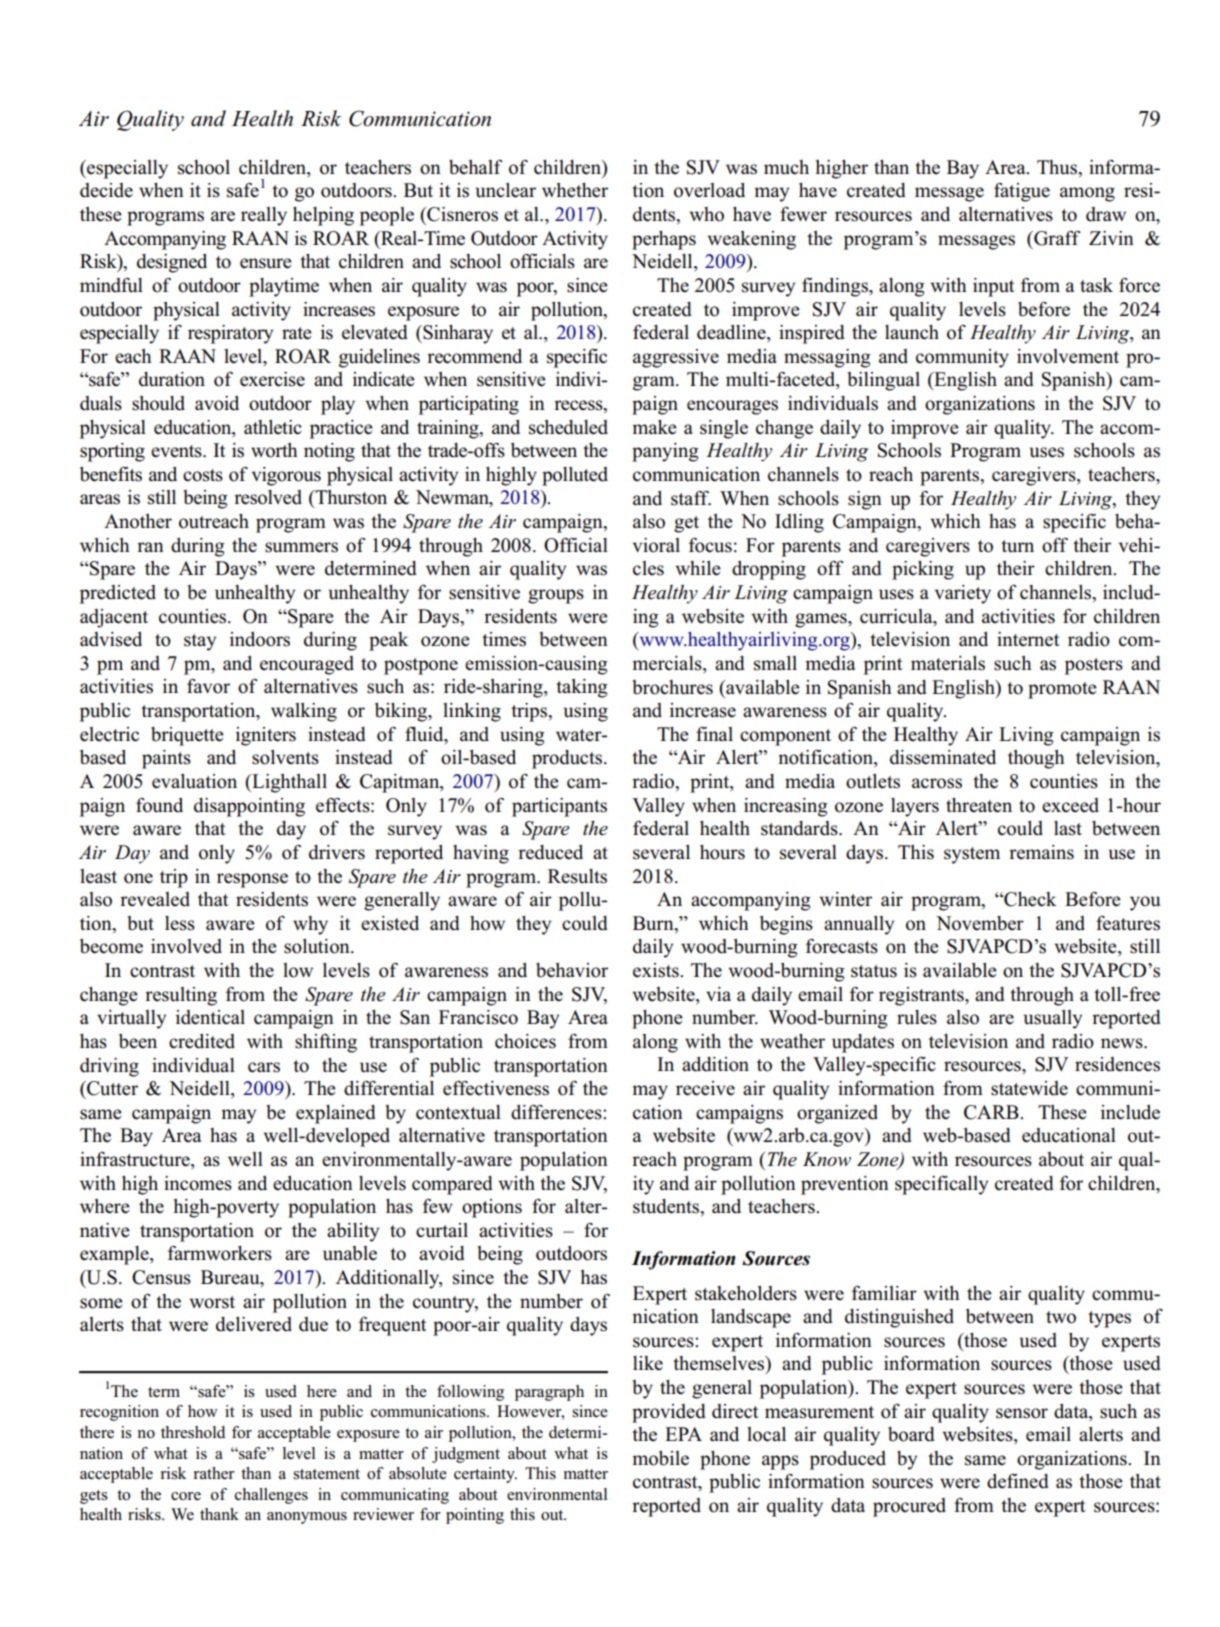 The image size is (1220, 1627). Describe the element at coordinates (214, 1473) in the screenshot. I see `rather` at that location.
